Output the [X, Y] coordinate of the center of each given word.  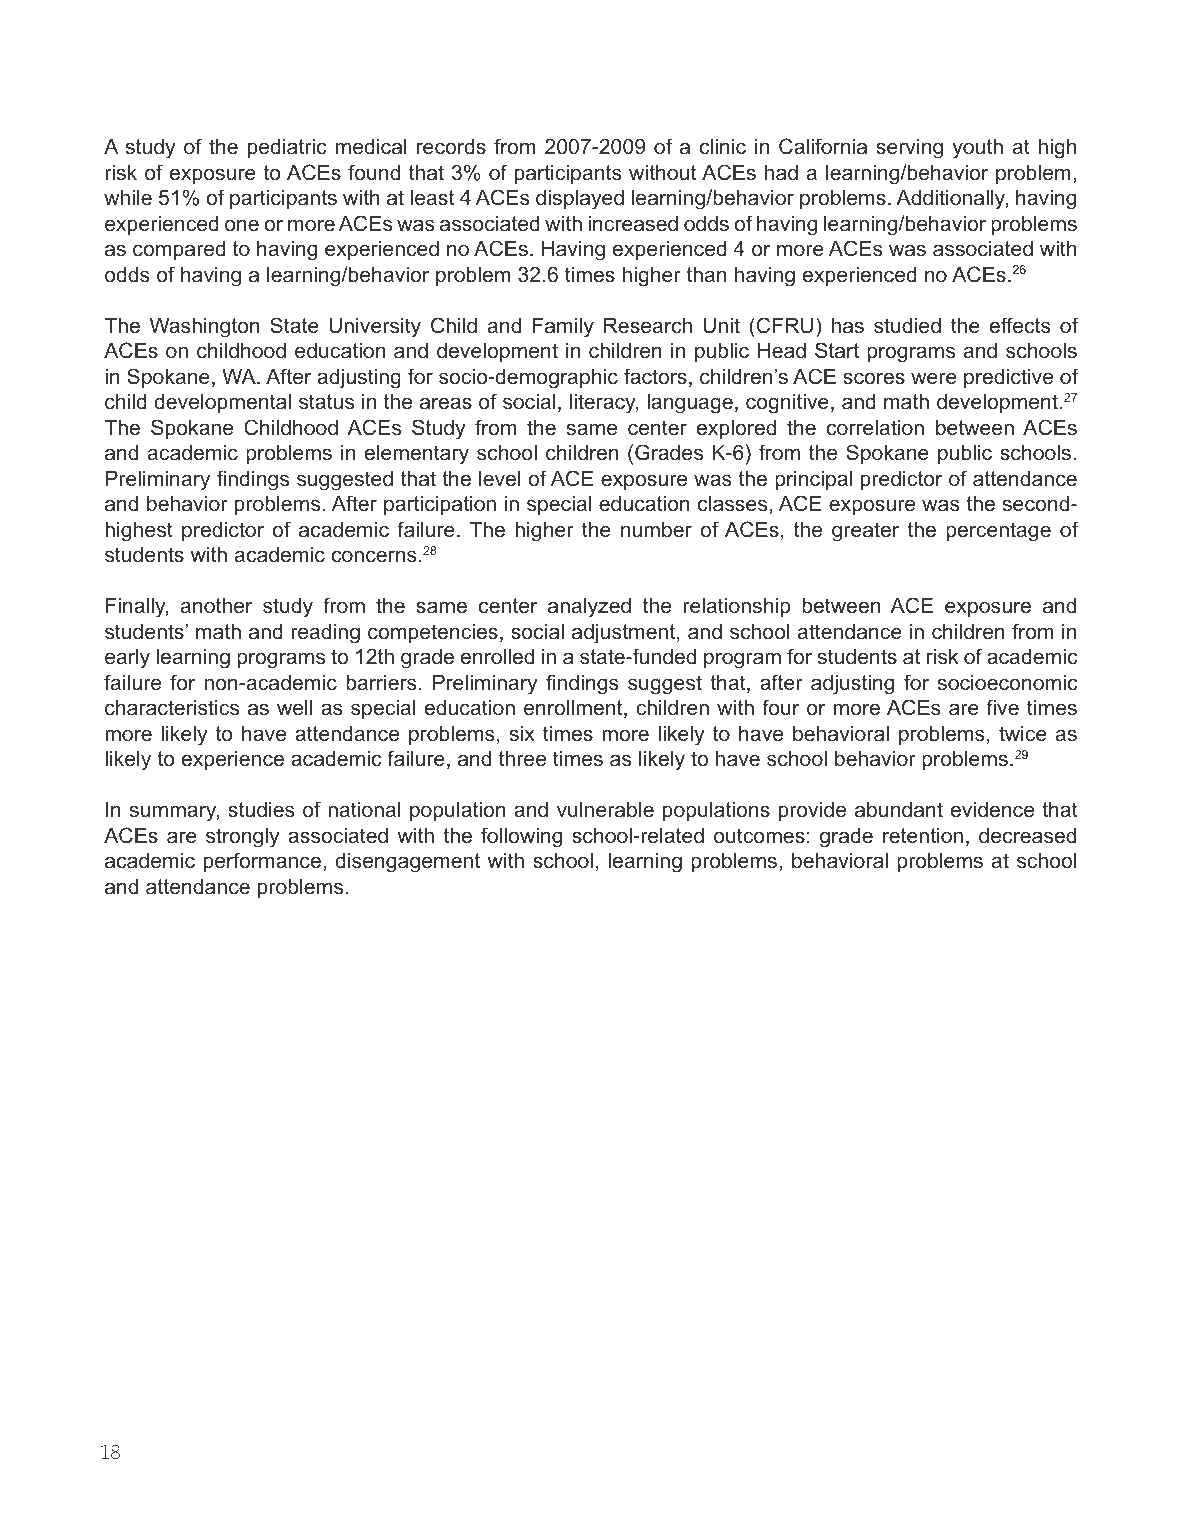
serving [909, 149]
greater [865, 532]
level [500, 479]
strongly [243, 838]
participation [440, 506]
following [521, 837]
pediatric [287, 149]
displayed [580, 200]
